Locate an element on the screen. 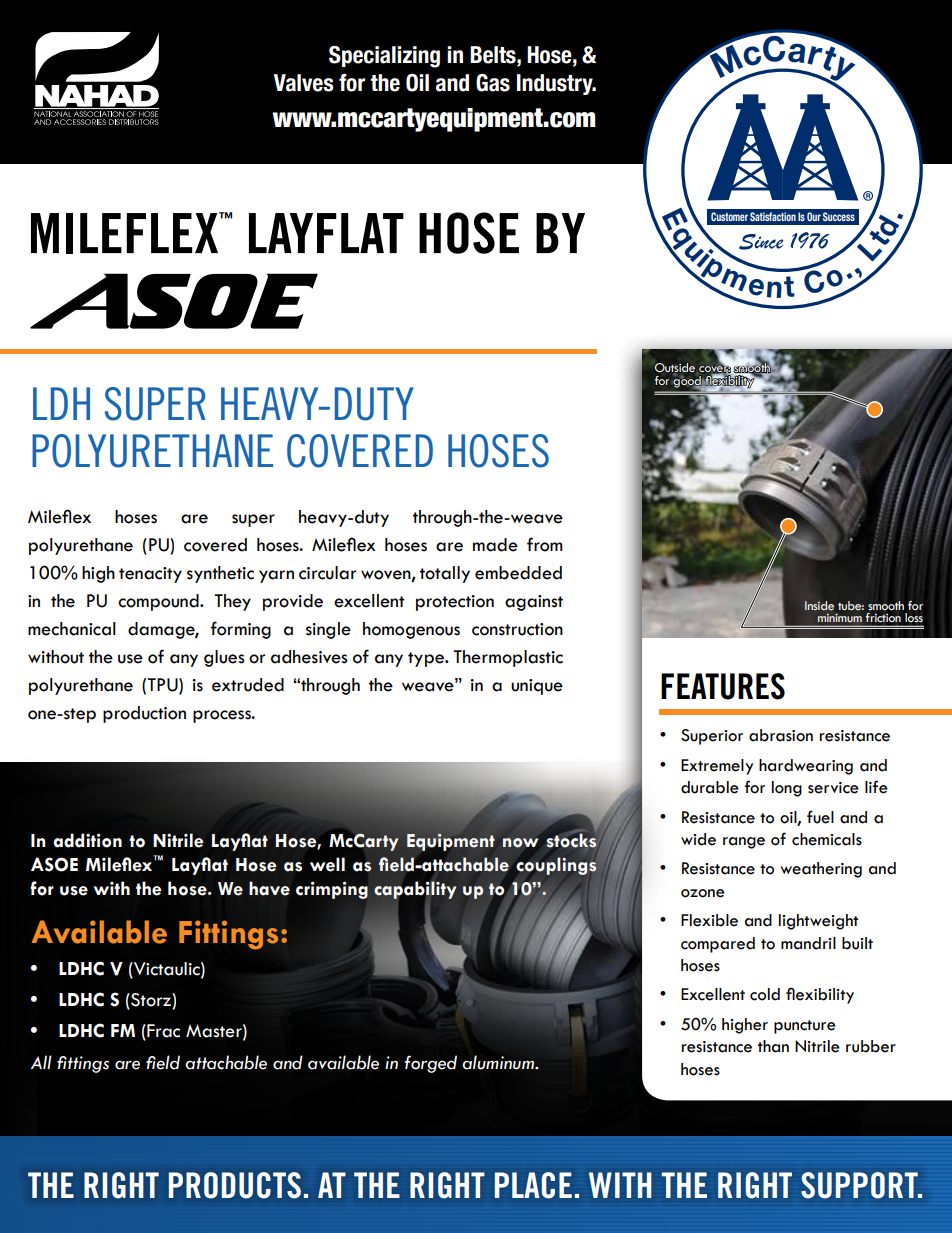 The height and width of the screenshot is (1233, 952). protection is located at coordinates (455, 603).
